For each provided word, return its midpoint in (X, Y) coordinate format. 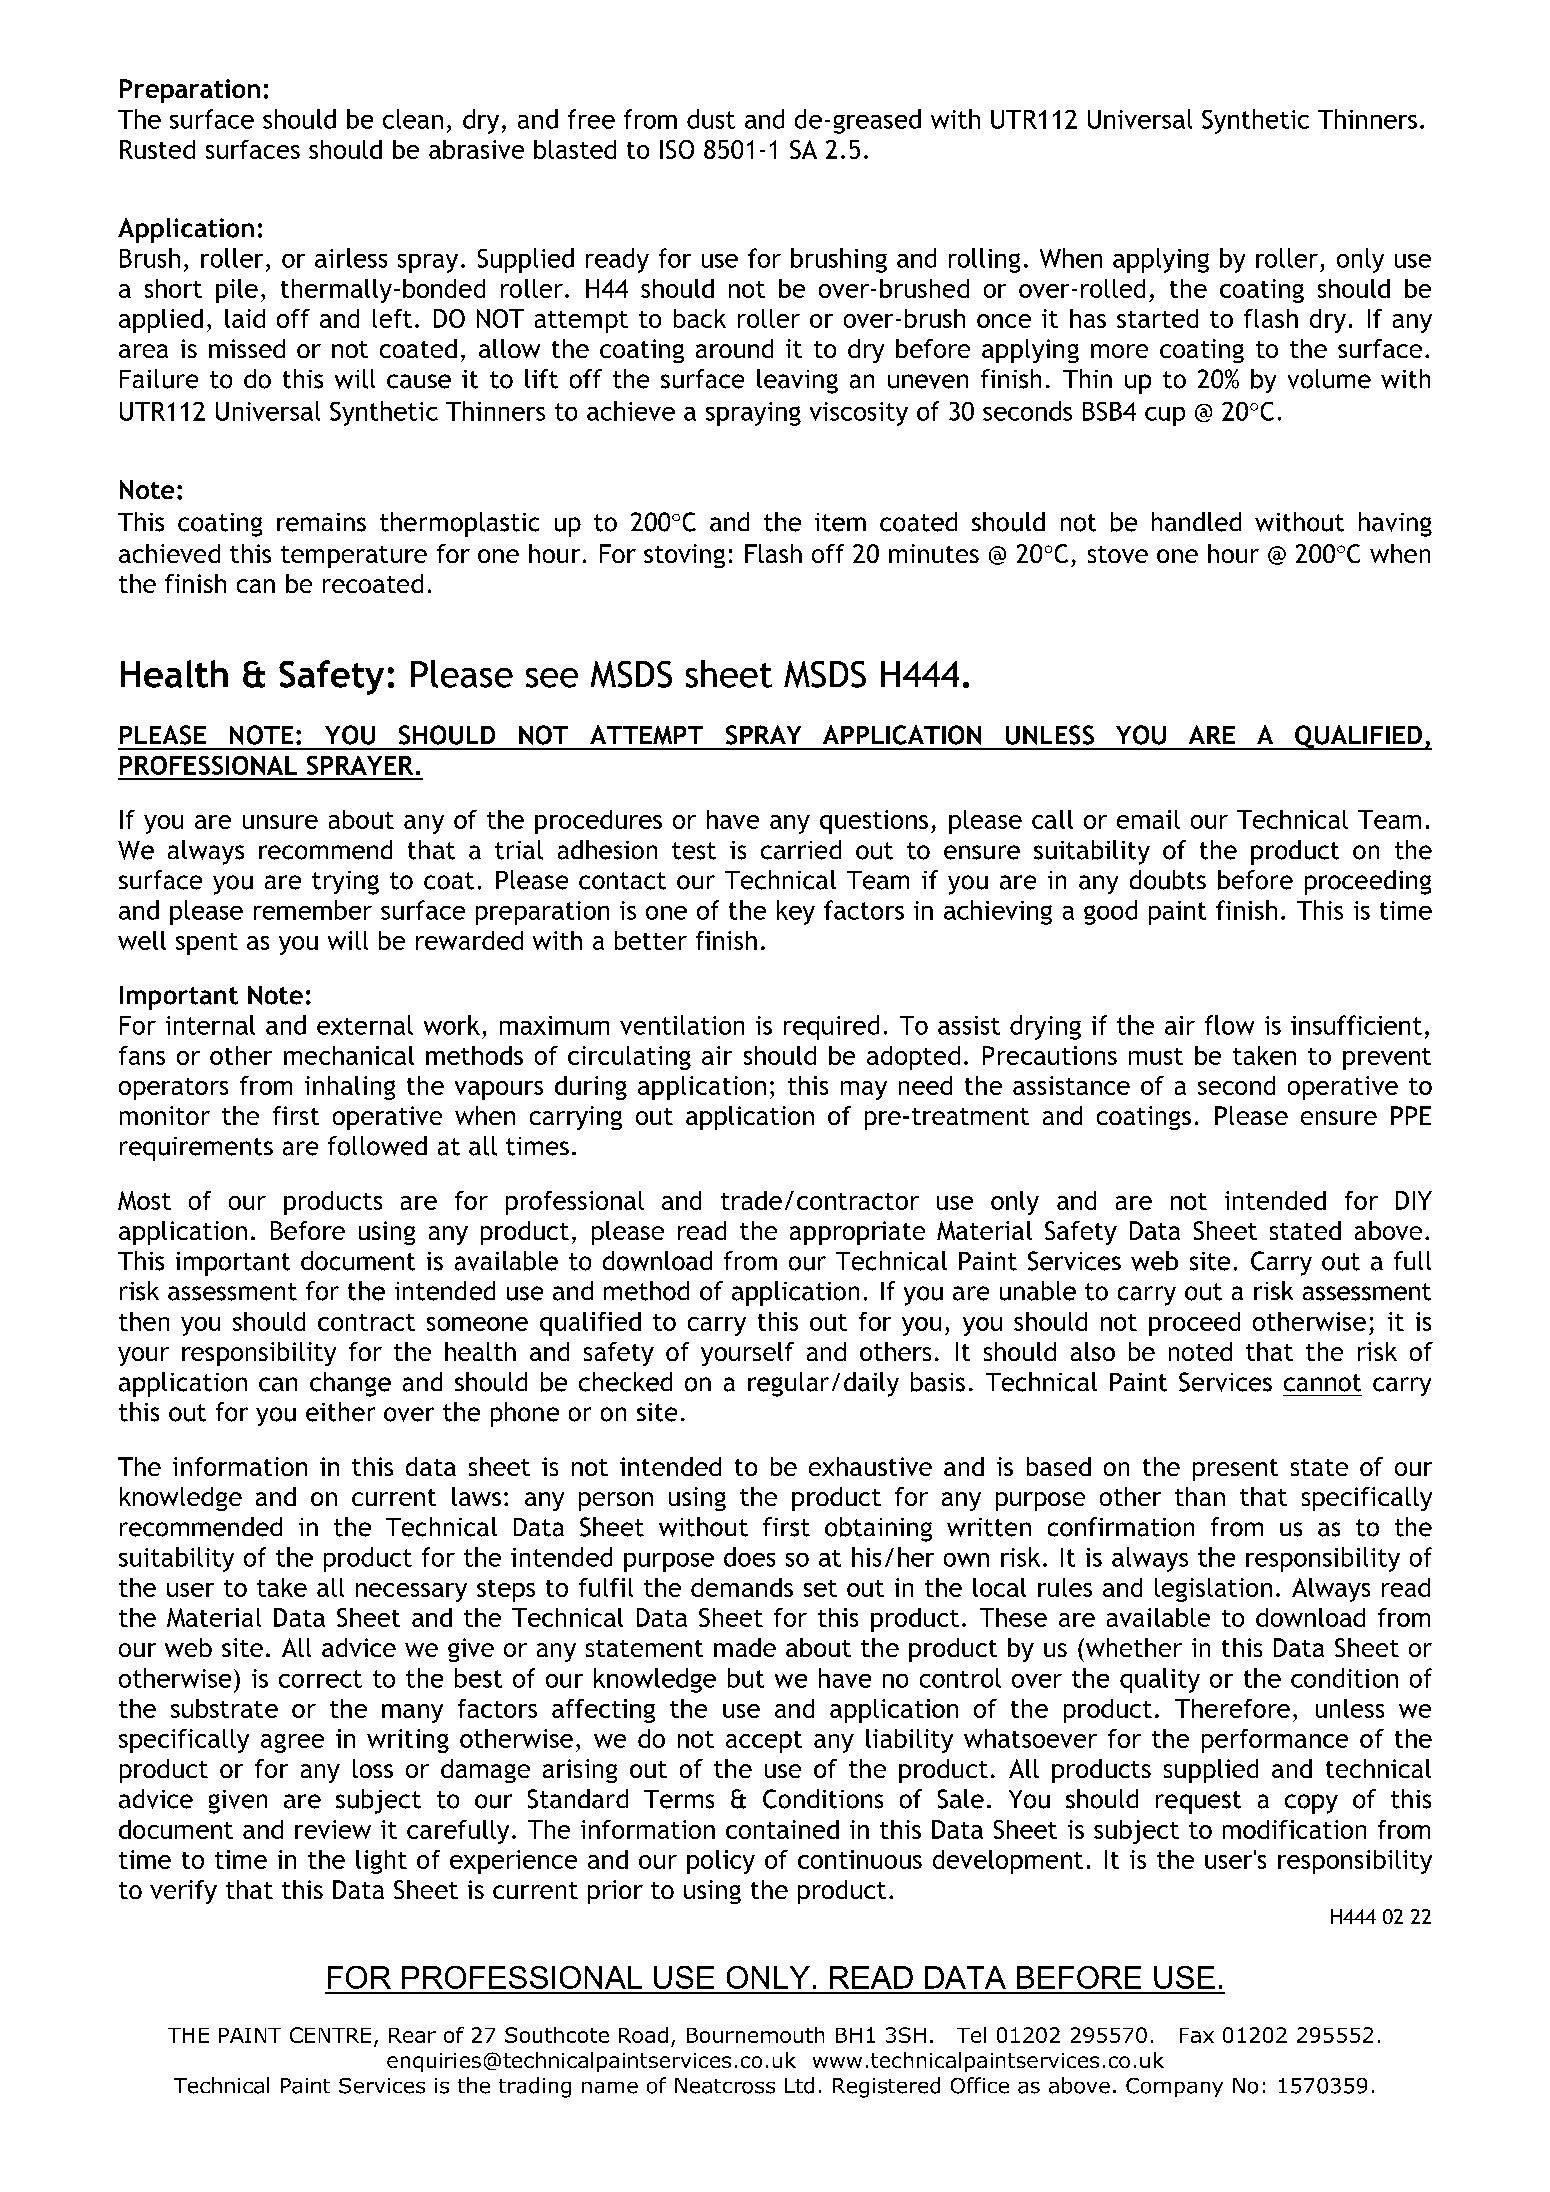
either (340, 1412)
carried (801, 850)
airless (351, 258)
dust (711, 119)
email (1148, 819)
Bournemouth (755, 2035)
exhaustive (870, 1466)
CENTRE (330, 2035)
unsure (280, 822)
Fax (1197, 2035)
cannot (1322, 1383)
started (1157, 318)
